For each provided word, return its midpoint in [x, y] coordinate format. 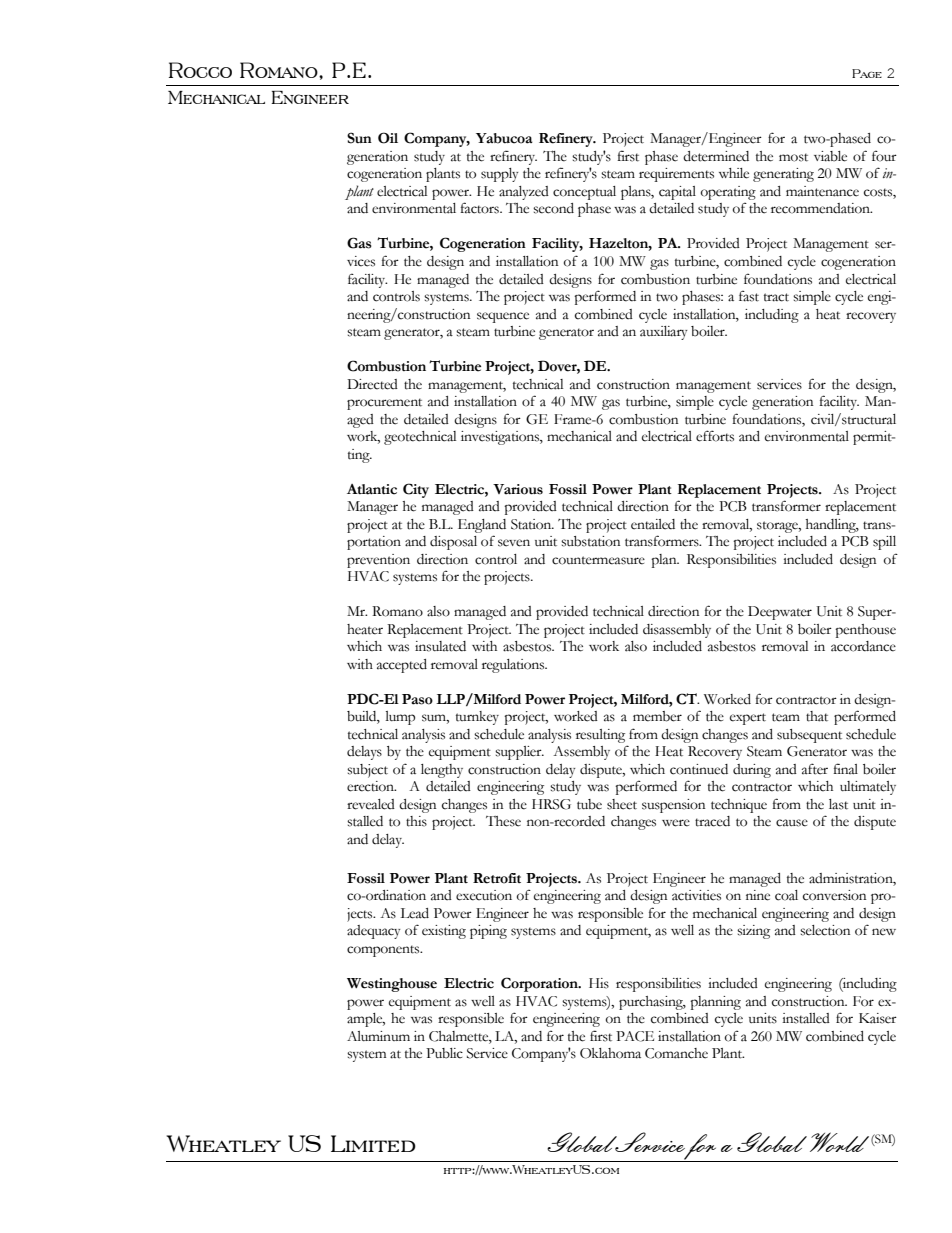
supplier [519, 753]
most [793, 157]
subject [367, 771]
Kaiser [878, 1018]
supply [499, 175]
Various [518, 489]
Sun [359, 138]
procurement [384, 404]
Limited [373, 1143]
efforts [715, 436]
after [815, 769]
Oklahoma [610, 1053]
